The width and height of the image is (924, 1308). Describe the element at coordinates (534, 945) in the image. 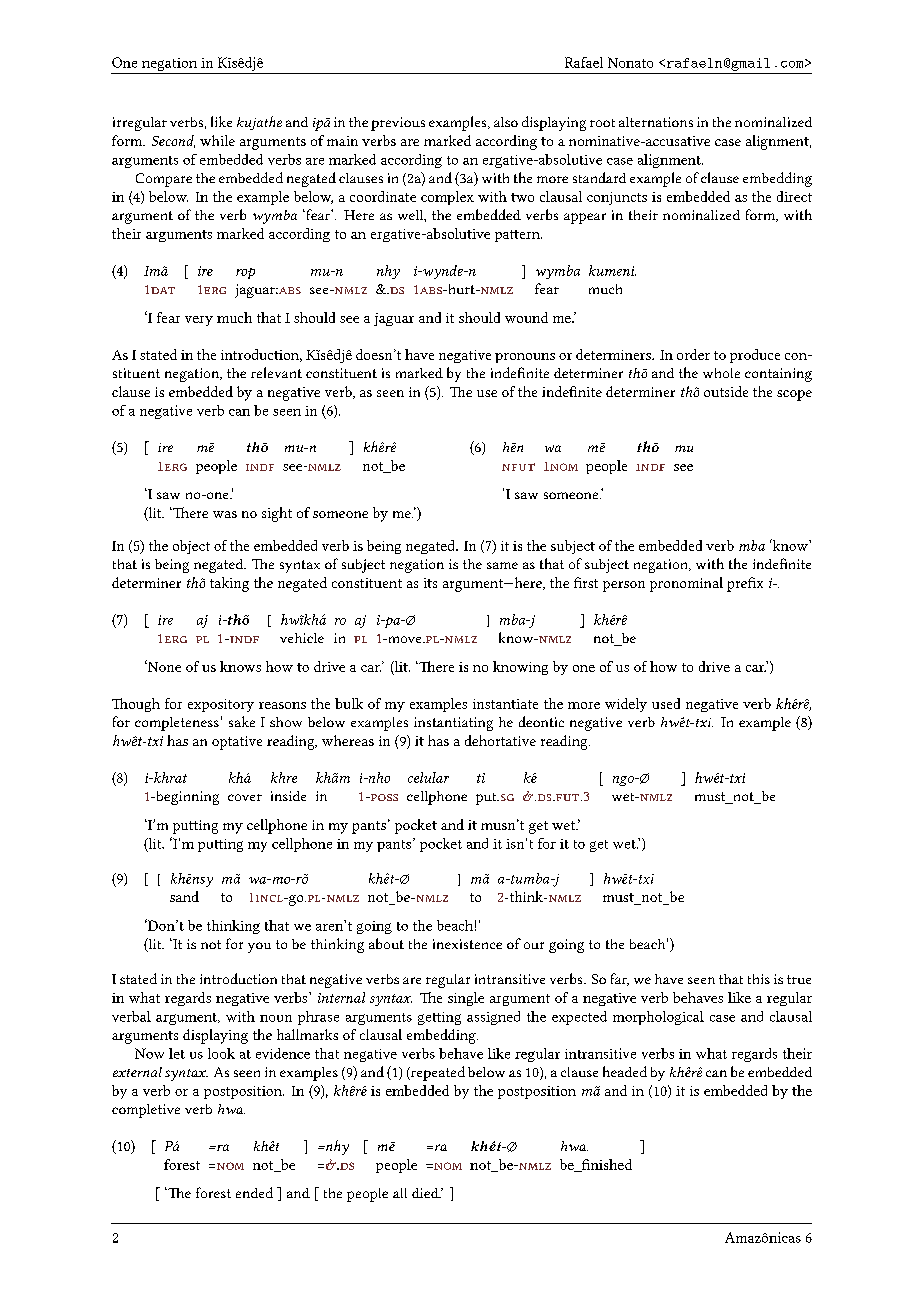

I see `our` at that location.
